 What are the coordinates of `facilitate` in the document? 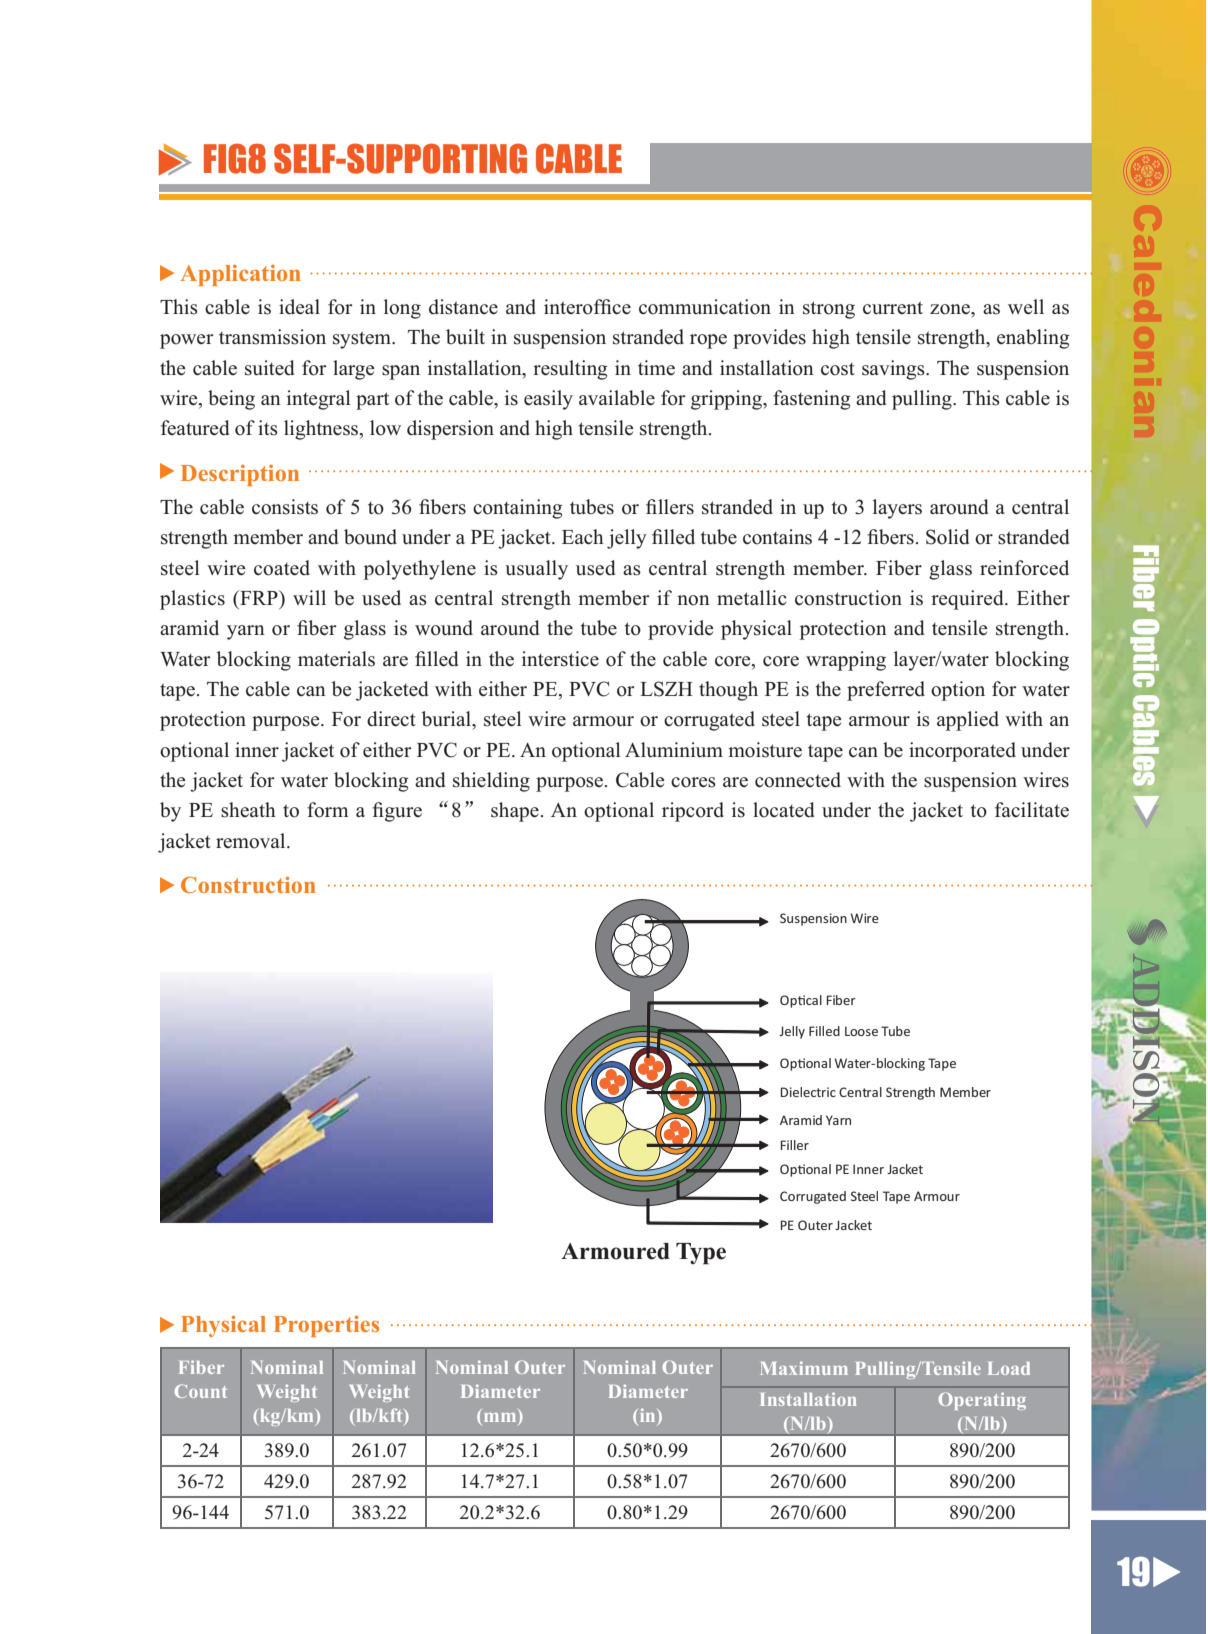 It's located at (1032, 810).
